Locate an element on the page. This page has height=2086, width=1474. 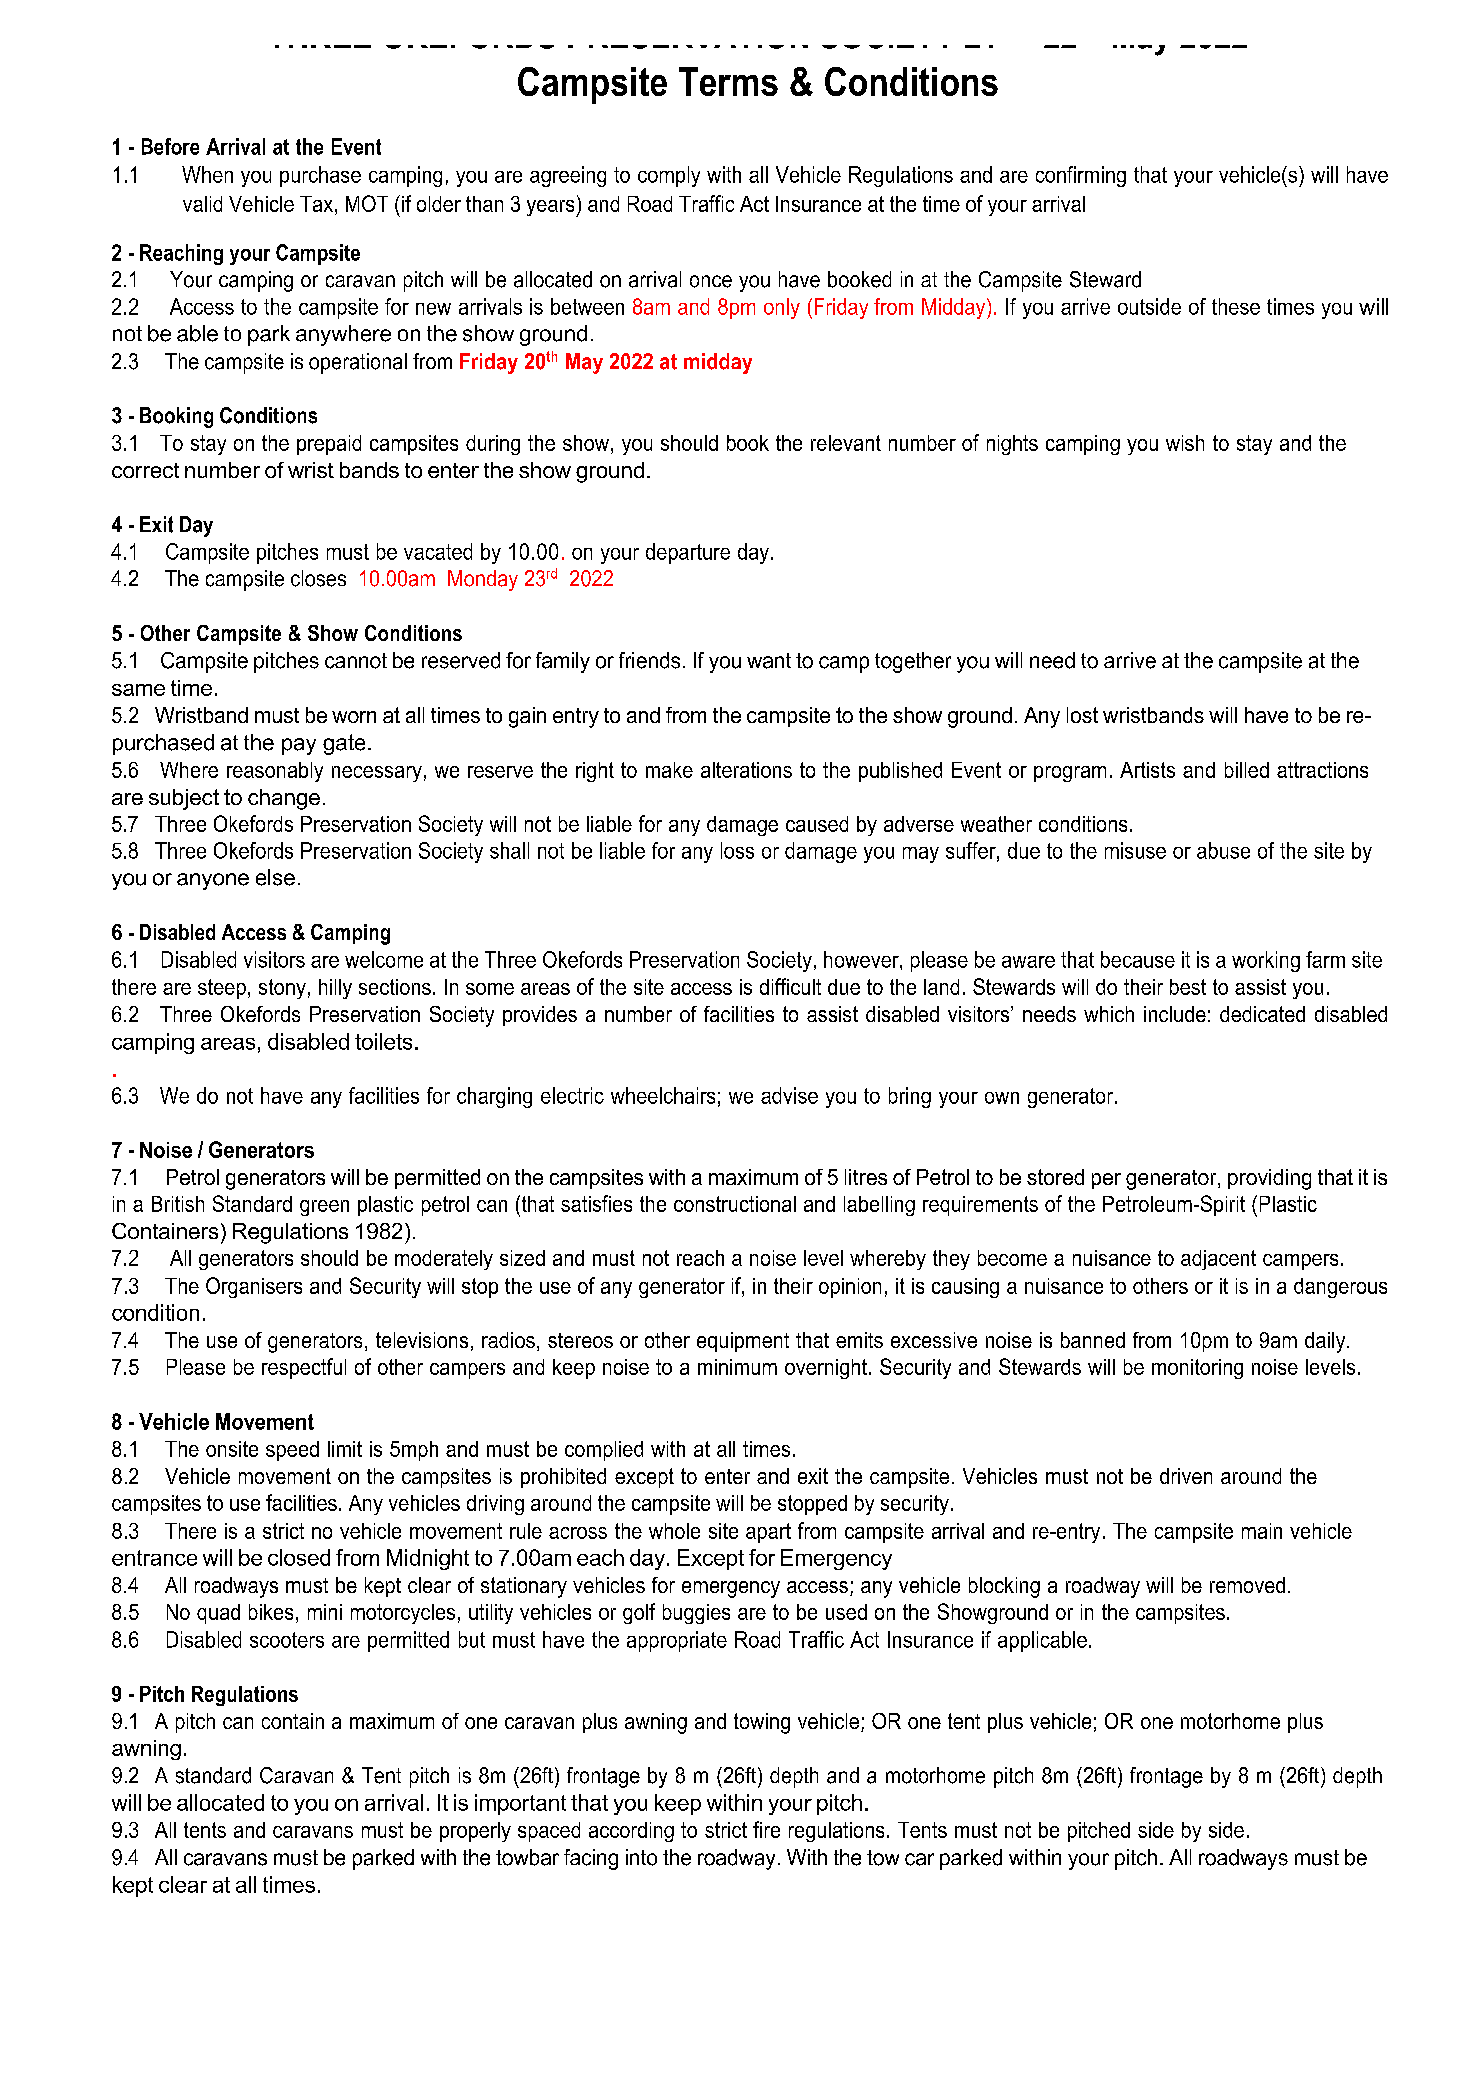
When is located at coordinates (207, 174).
